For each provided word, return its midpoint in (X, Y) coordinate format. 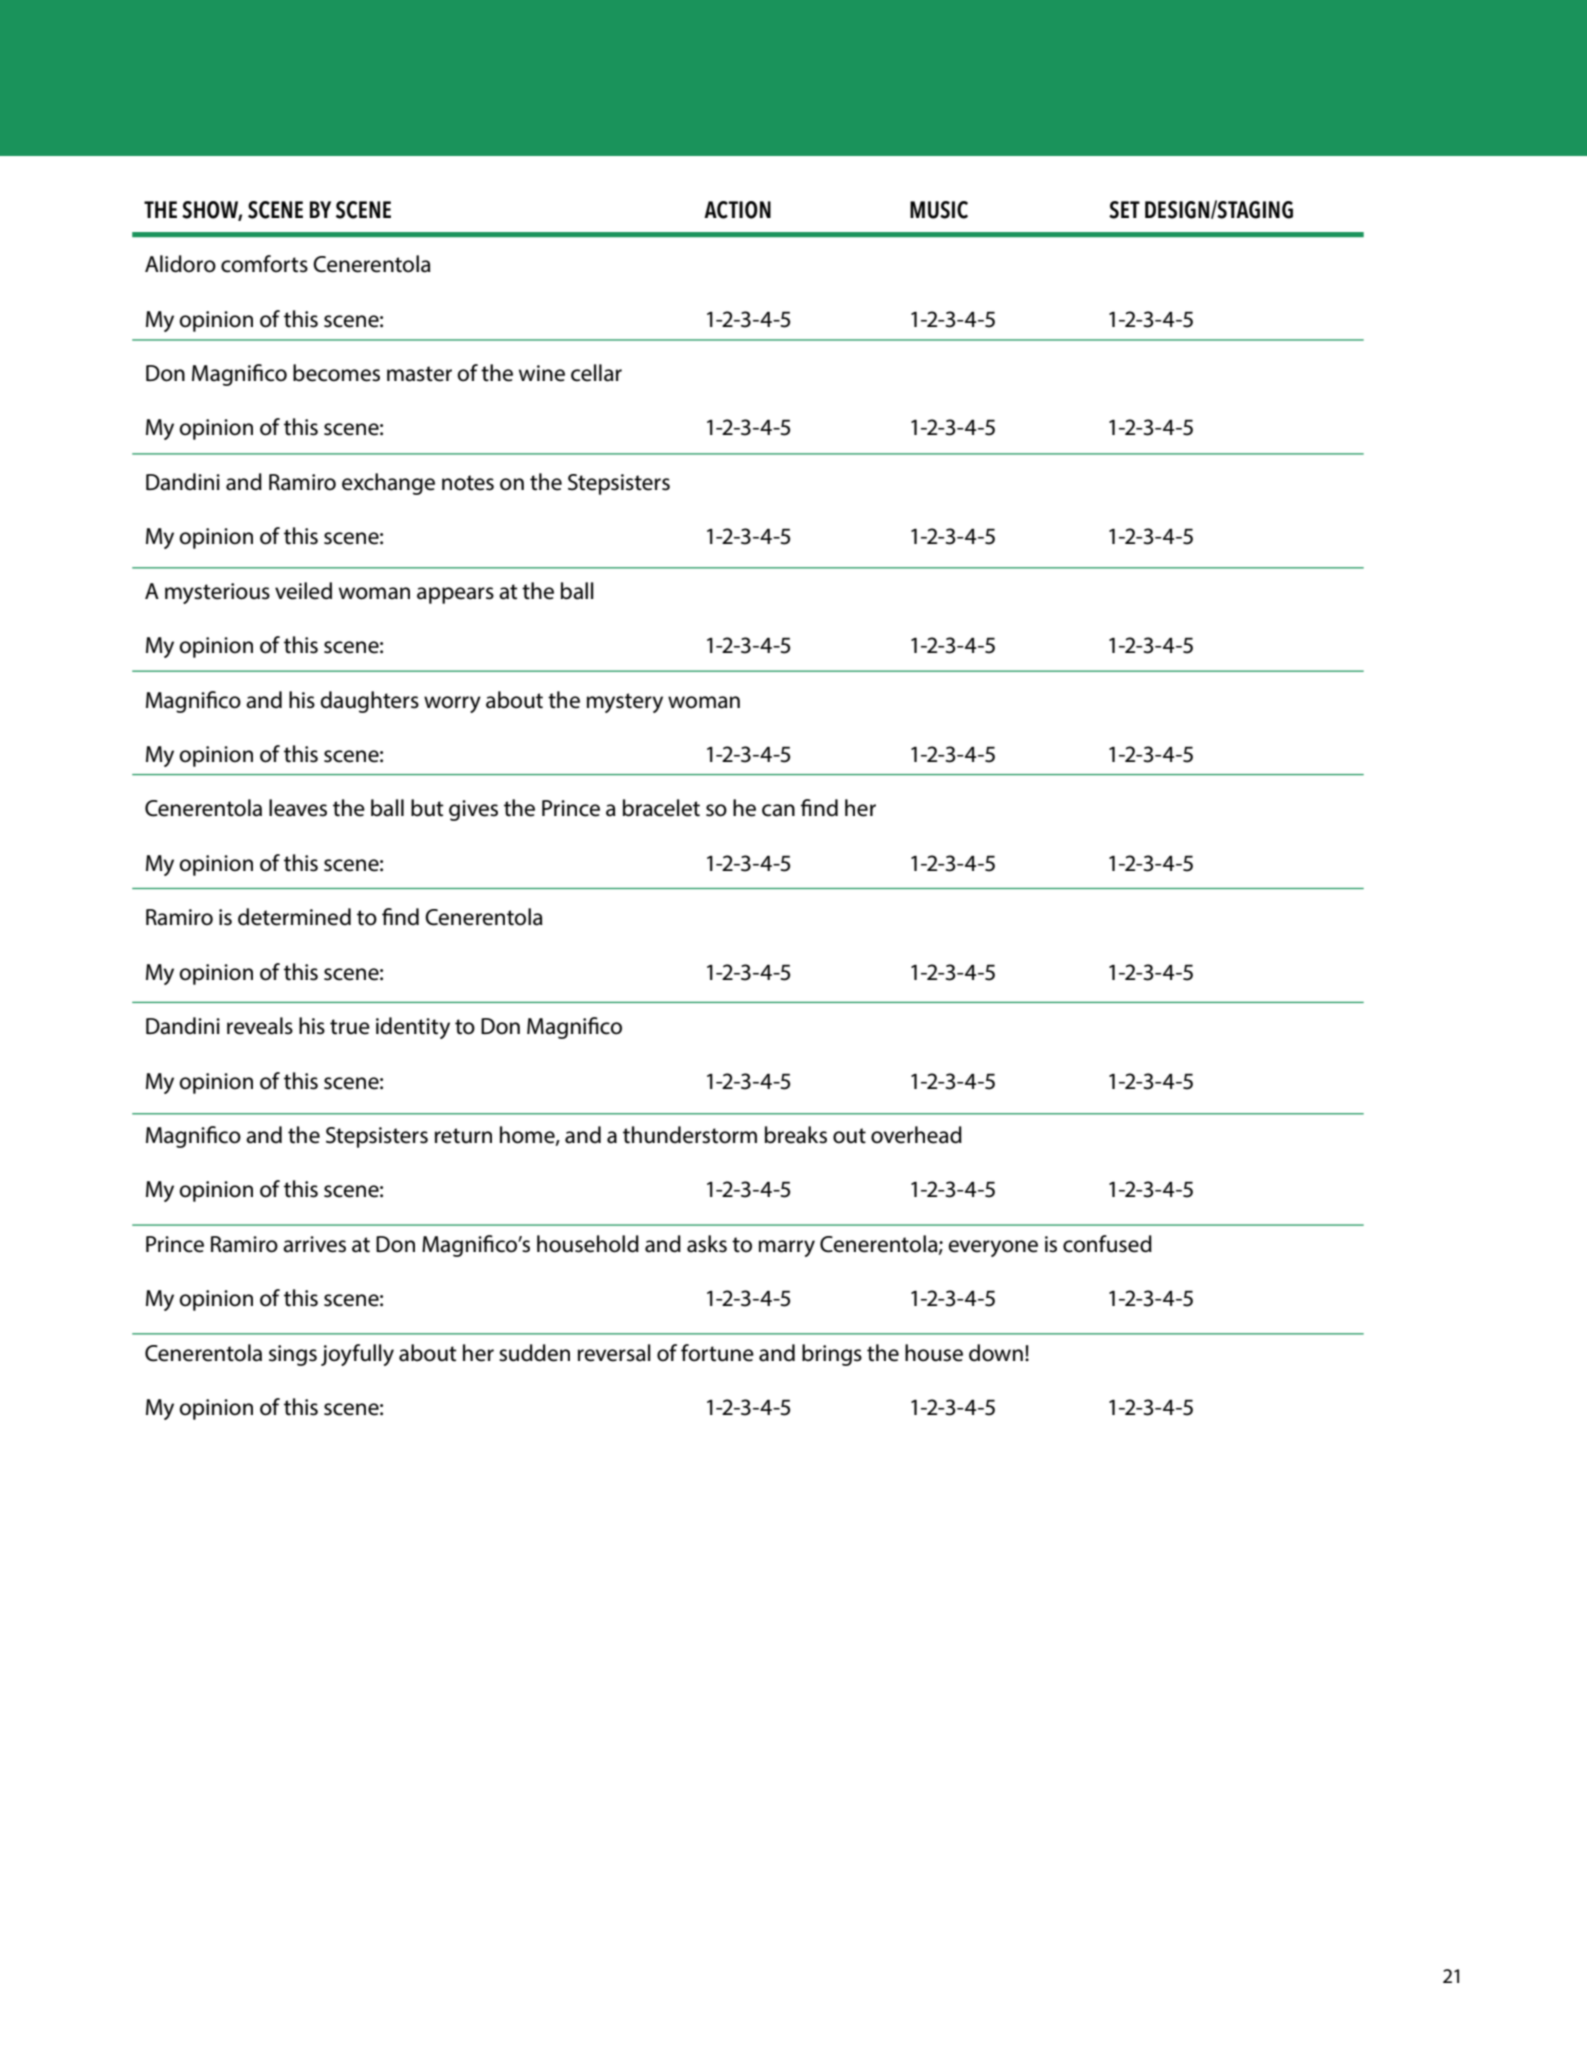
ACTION (737, 210)
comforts (264, 264)
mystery (625, 703)
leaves (298, 808)
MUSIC (939, 210)
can (778, 810)
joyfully (357, 1355)
